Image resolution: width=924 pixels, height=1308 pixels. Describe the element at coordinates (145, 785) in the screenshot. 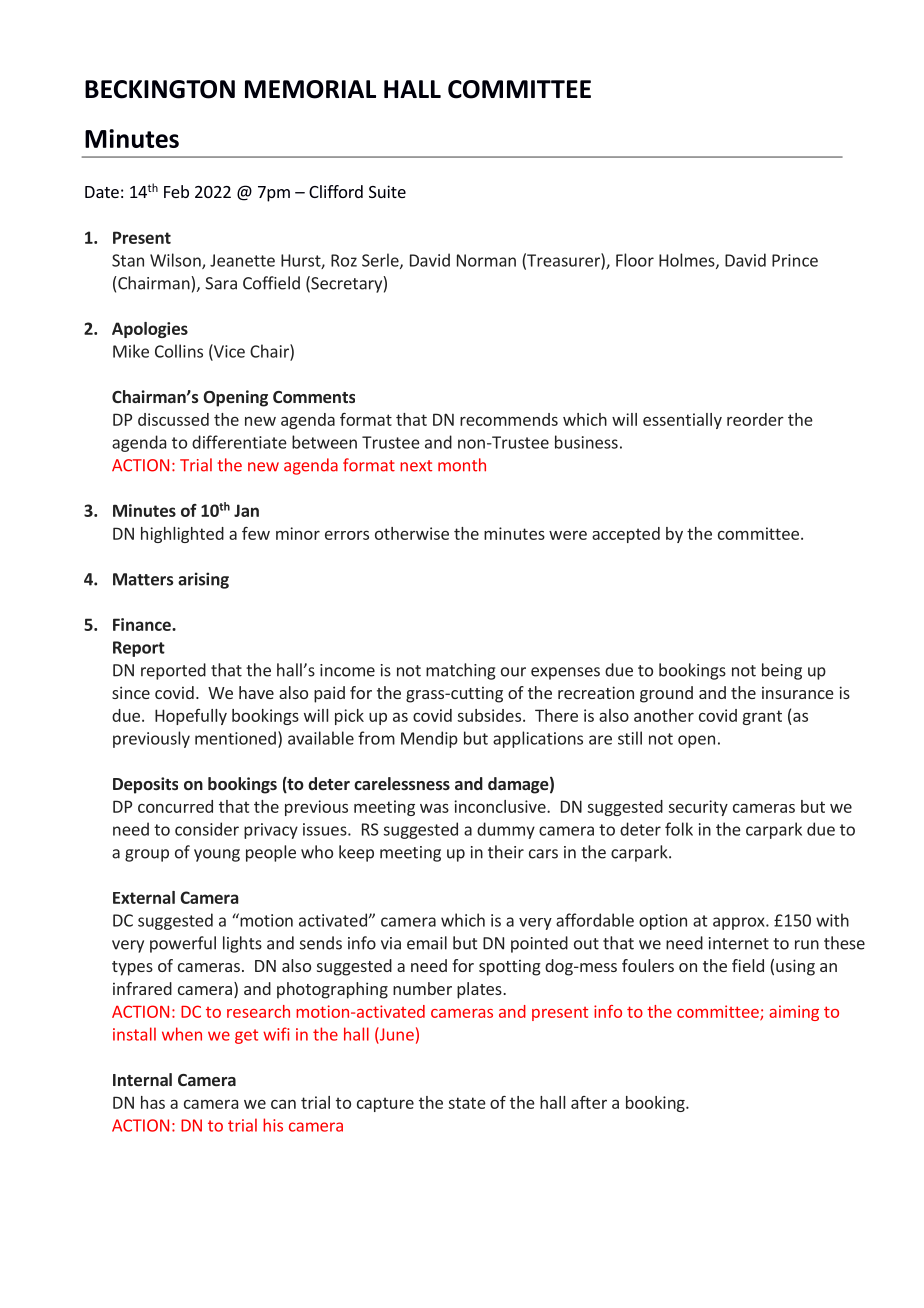

I see `Deposits` at that location.
